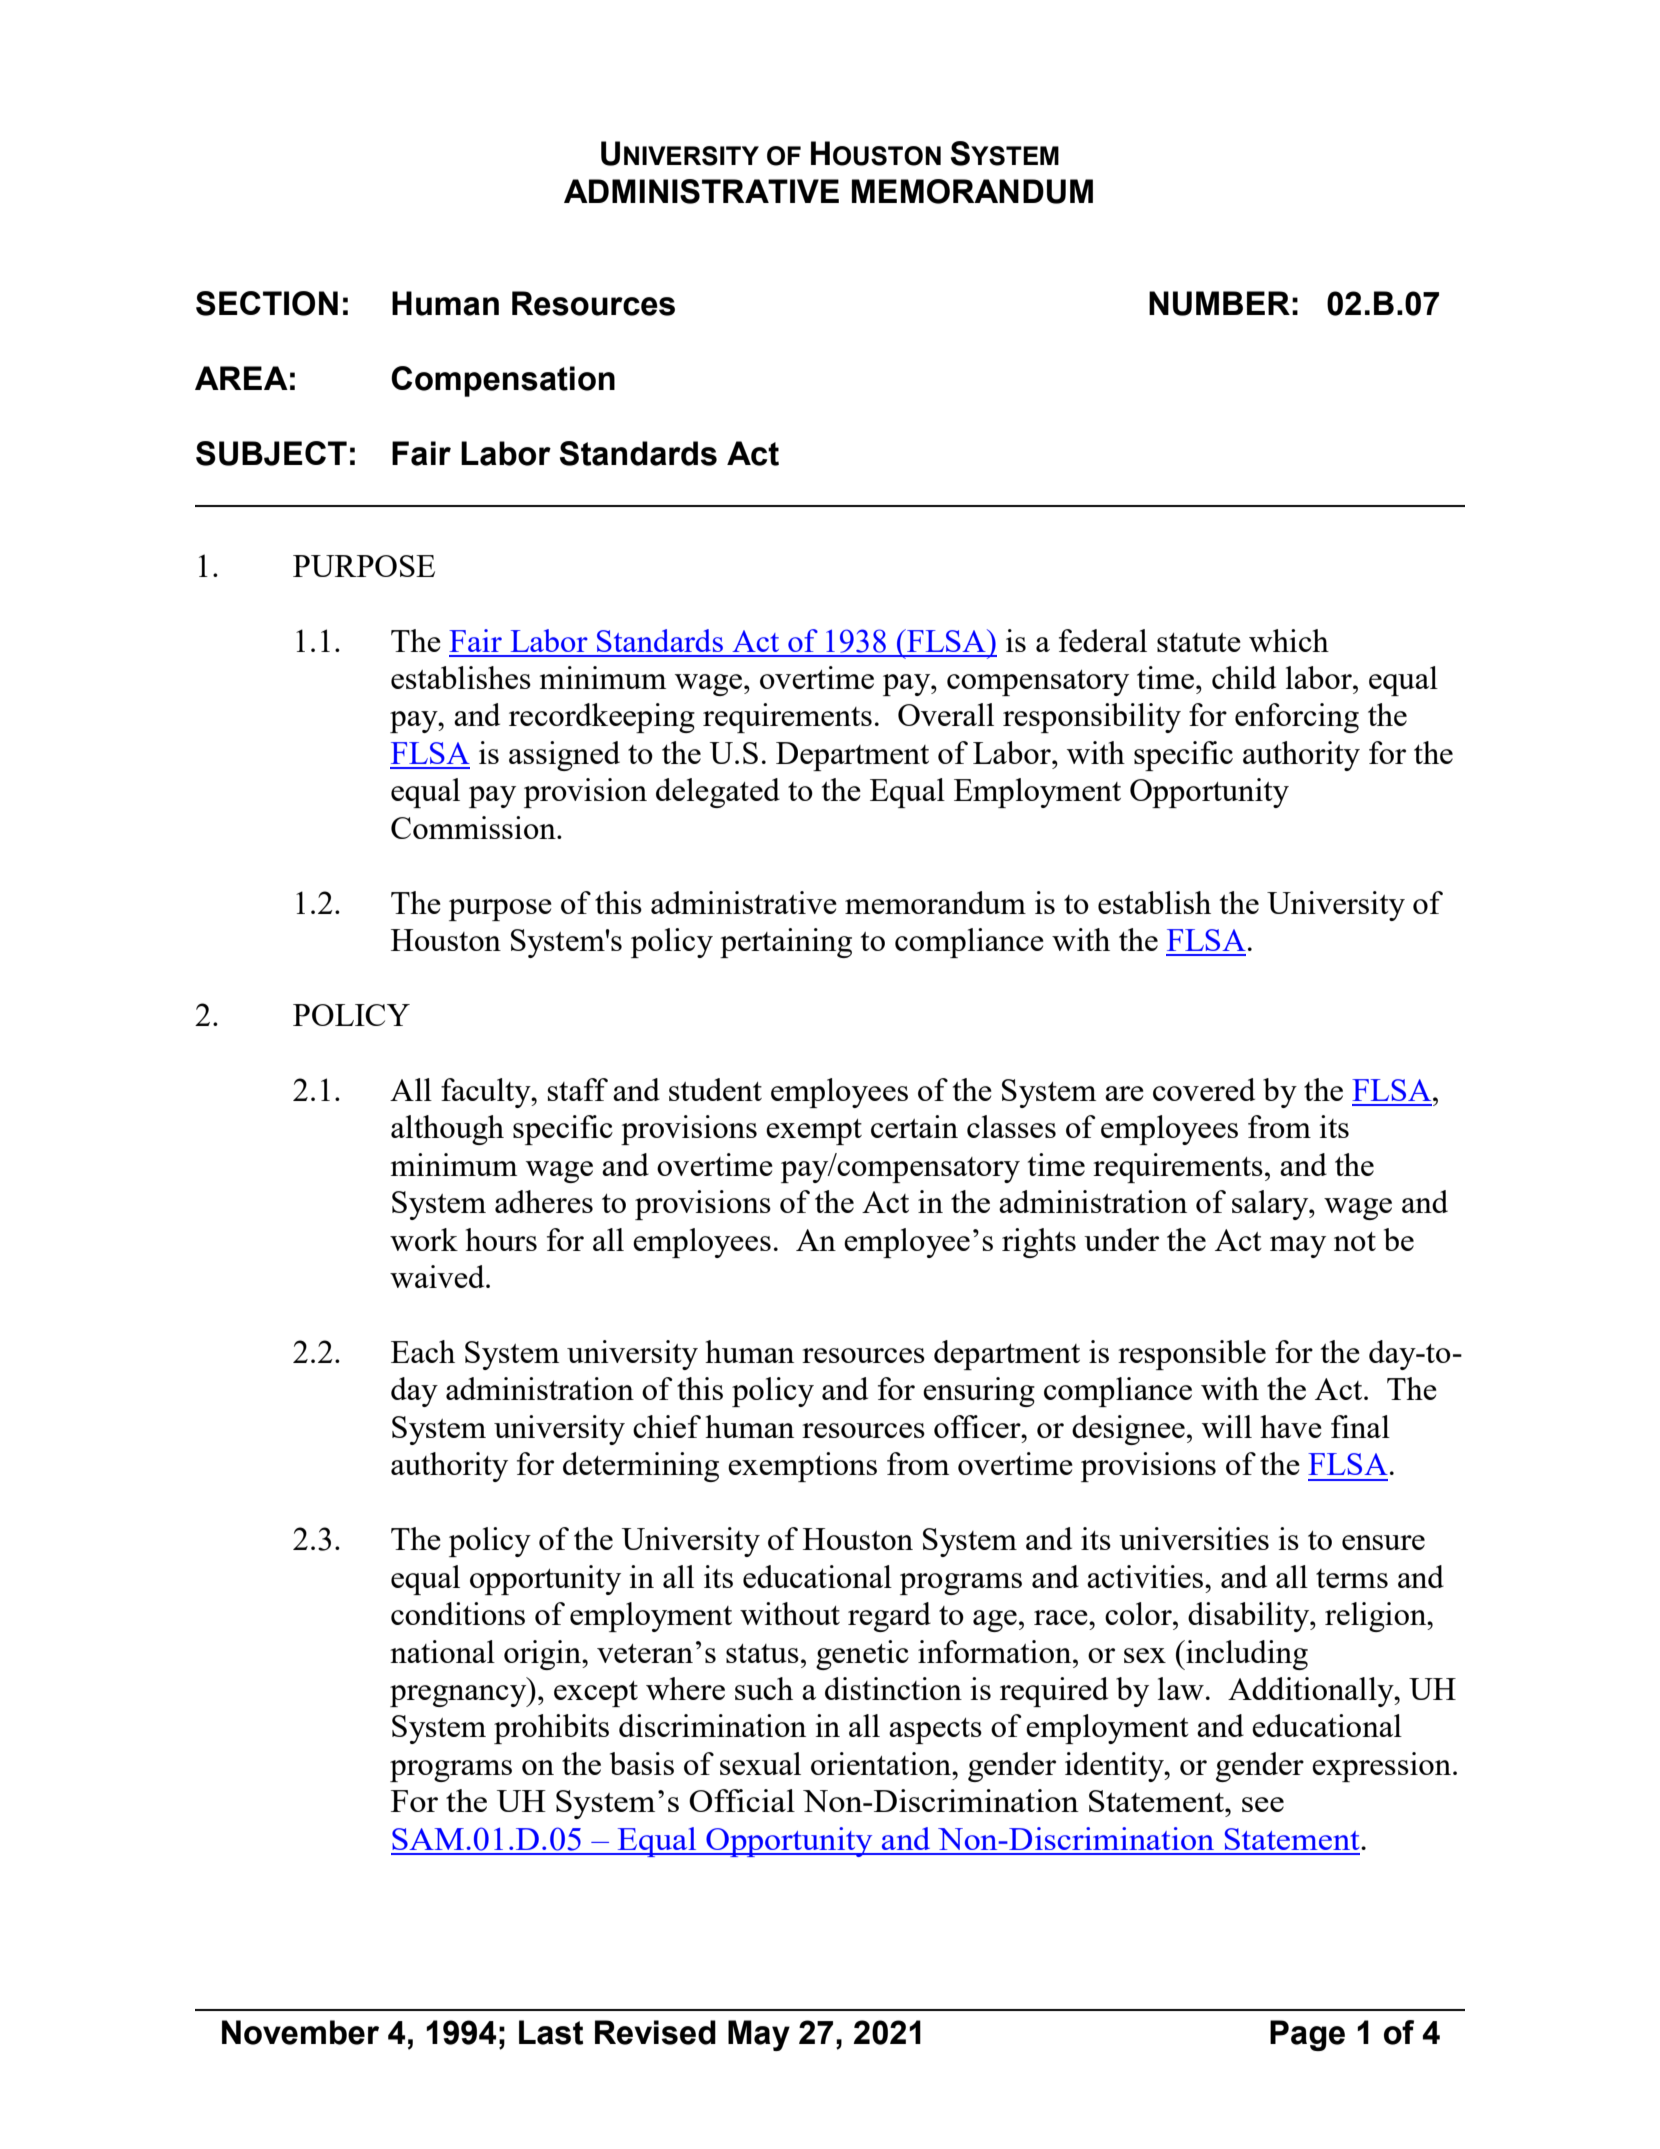 The width and height of the screenshot is (1660, 2149). Describe the element at coordinates (300, 2032) in the screenshot. I see `November` at that location.
